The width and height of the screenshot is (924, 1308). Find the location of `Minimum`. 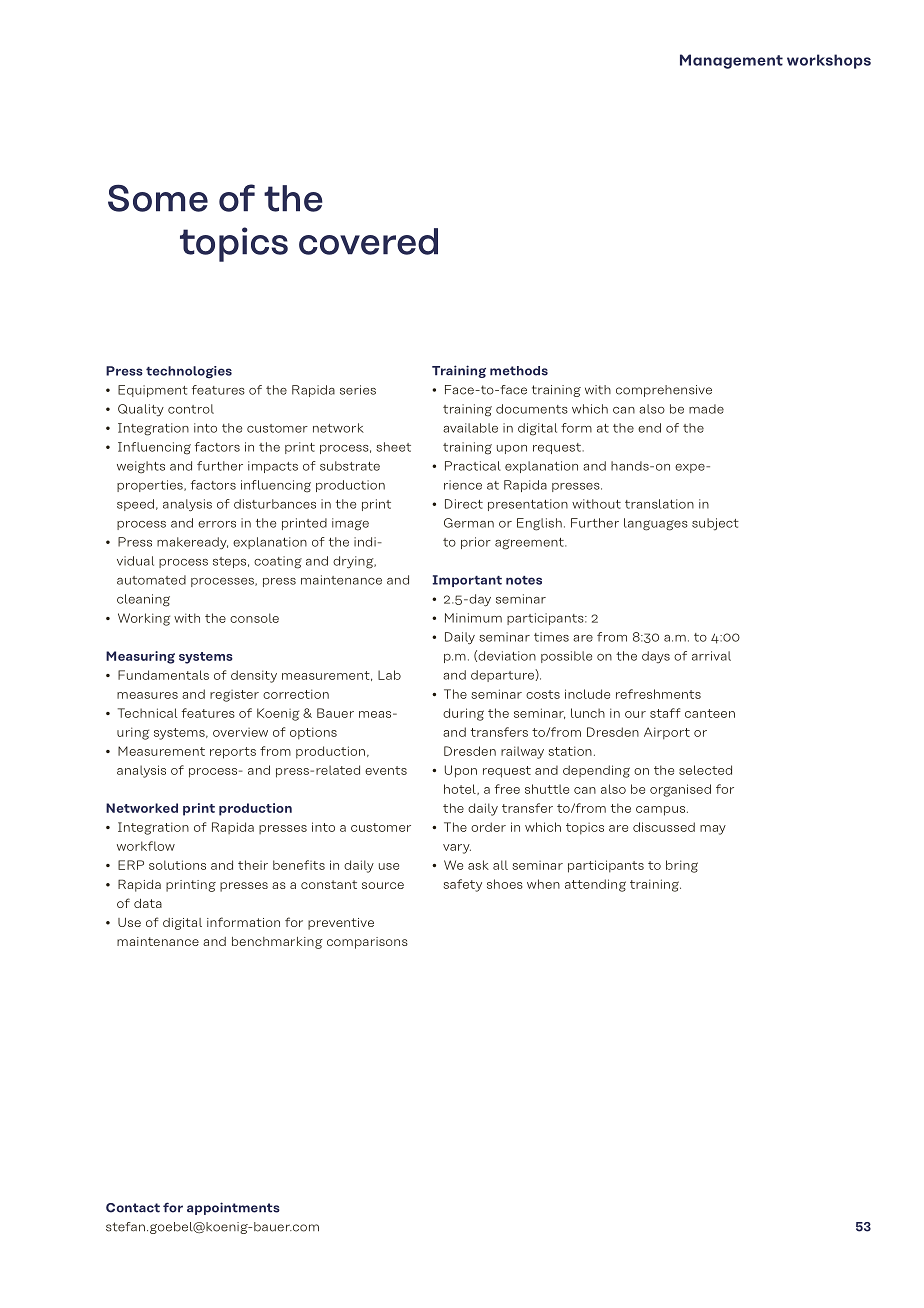

Minimum is located at coordinates (473, 618).
